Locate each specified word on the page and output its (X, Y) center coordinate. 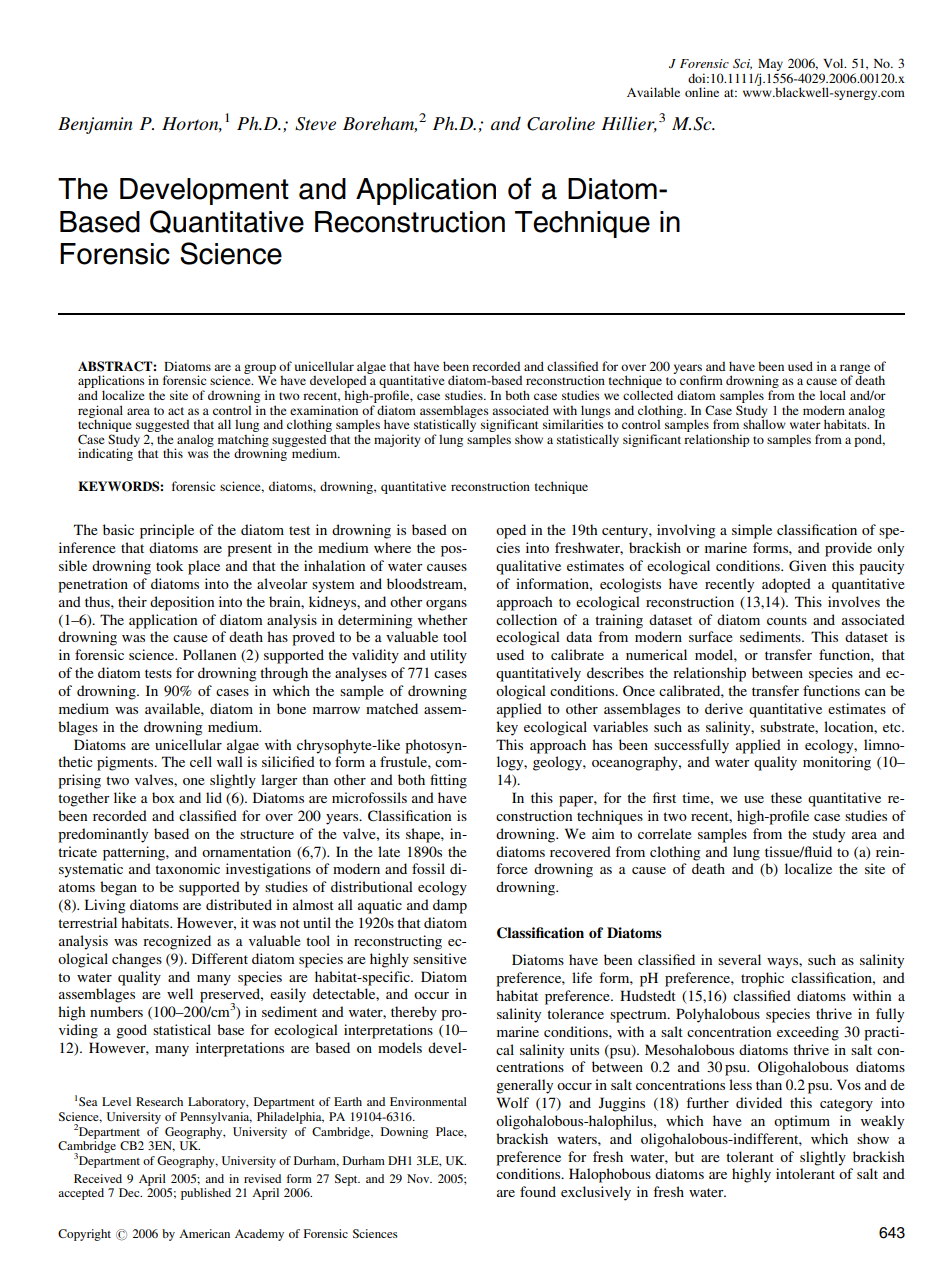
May (770, 66)
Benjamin (95, 125)
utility (448, 656)
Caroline (561, 124)
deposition (182, 603)
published (206, 1194)
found (538, 1191)
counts (787, 620)
